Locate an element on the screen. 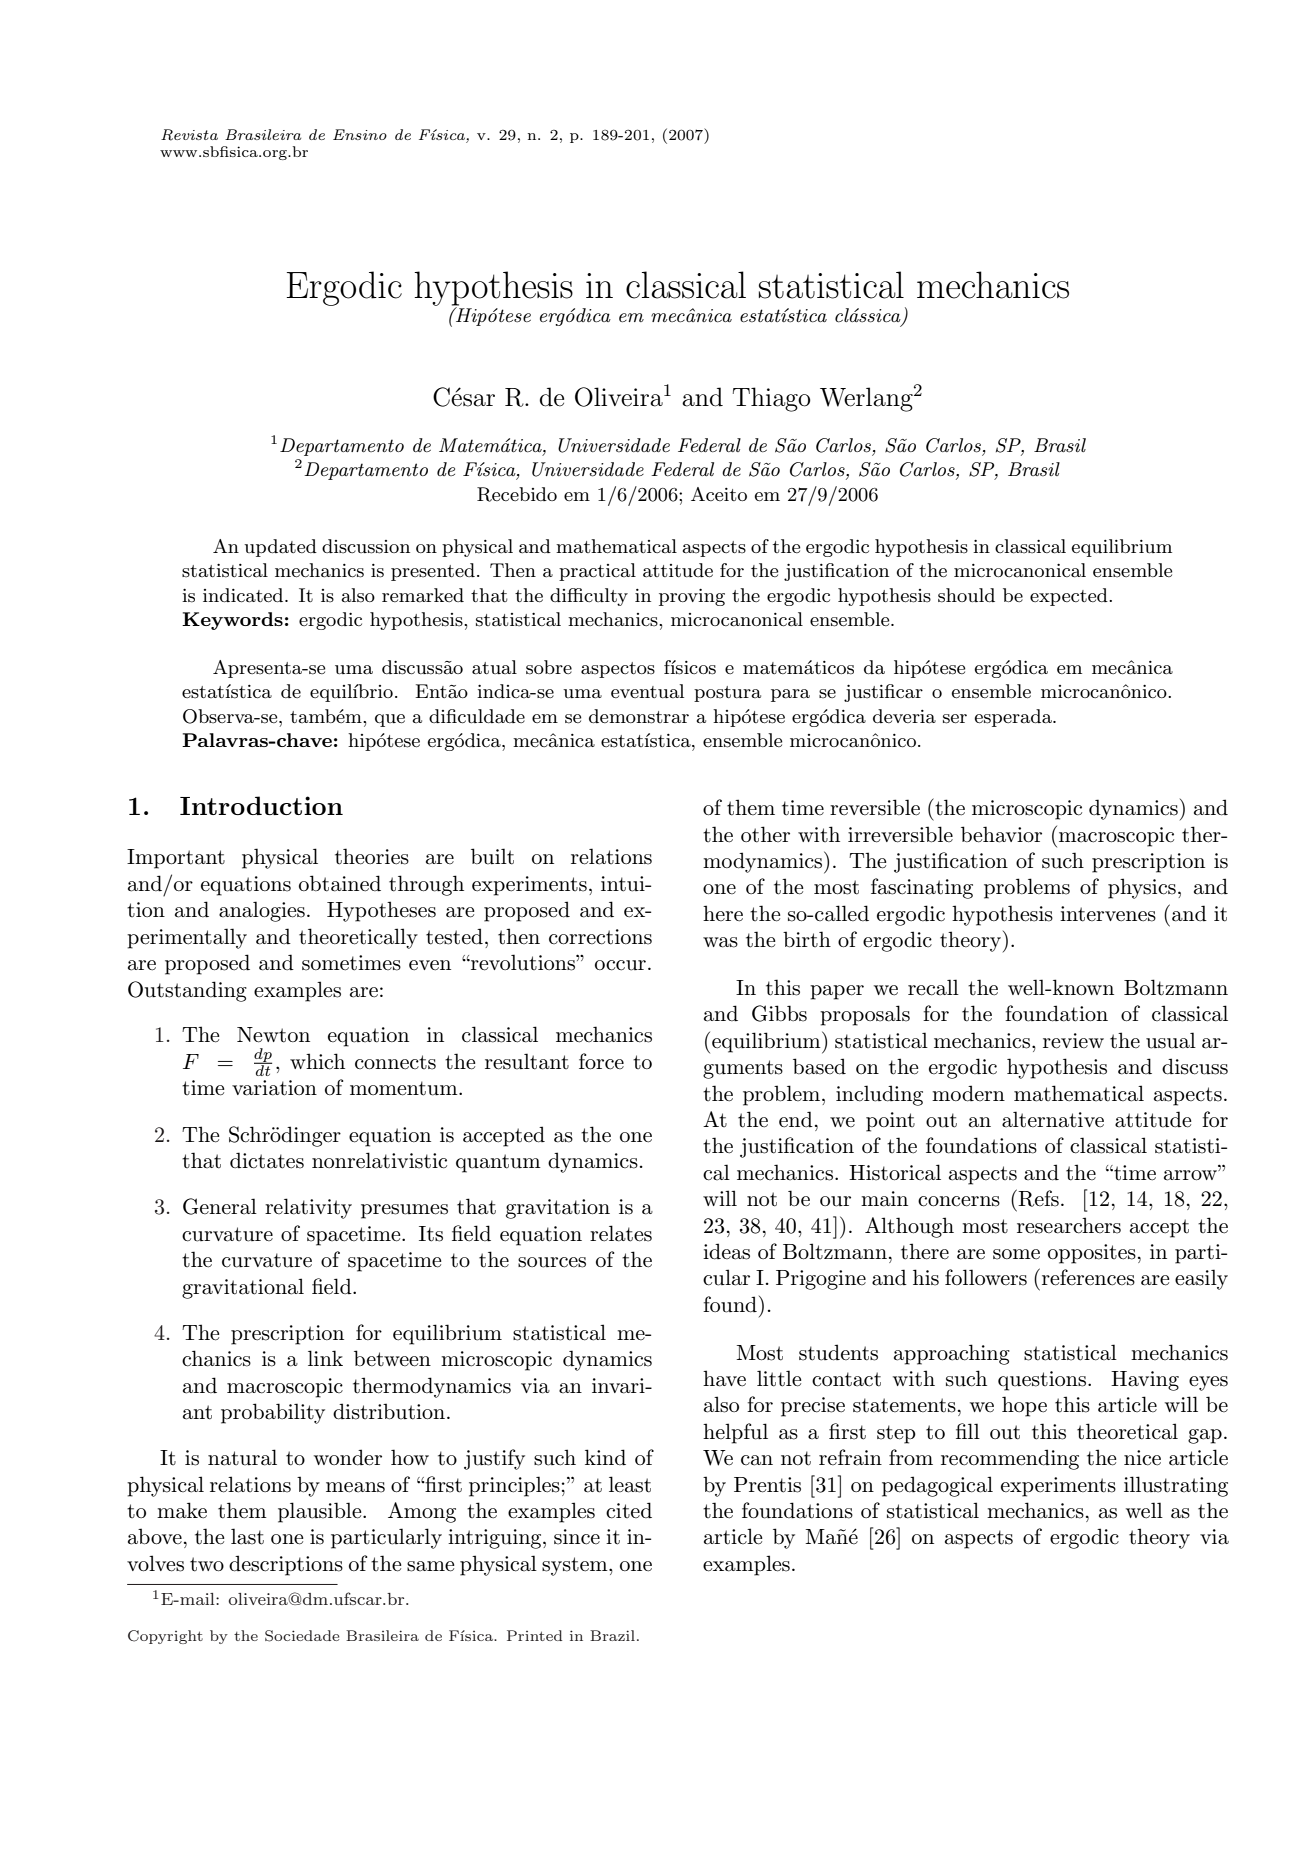 The width and height of the screenshot is (1314, 1860). relativity is located at coordinates (308, 1208).
